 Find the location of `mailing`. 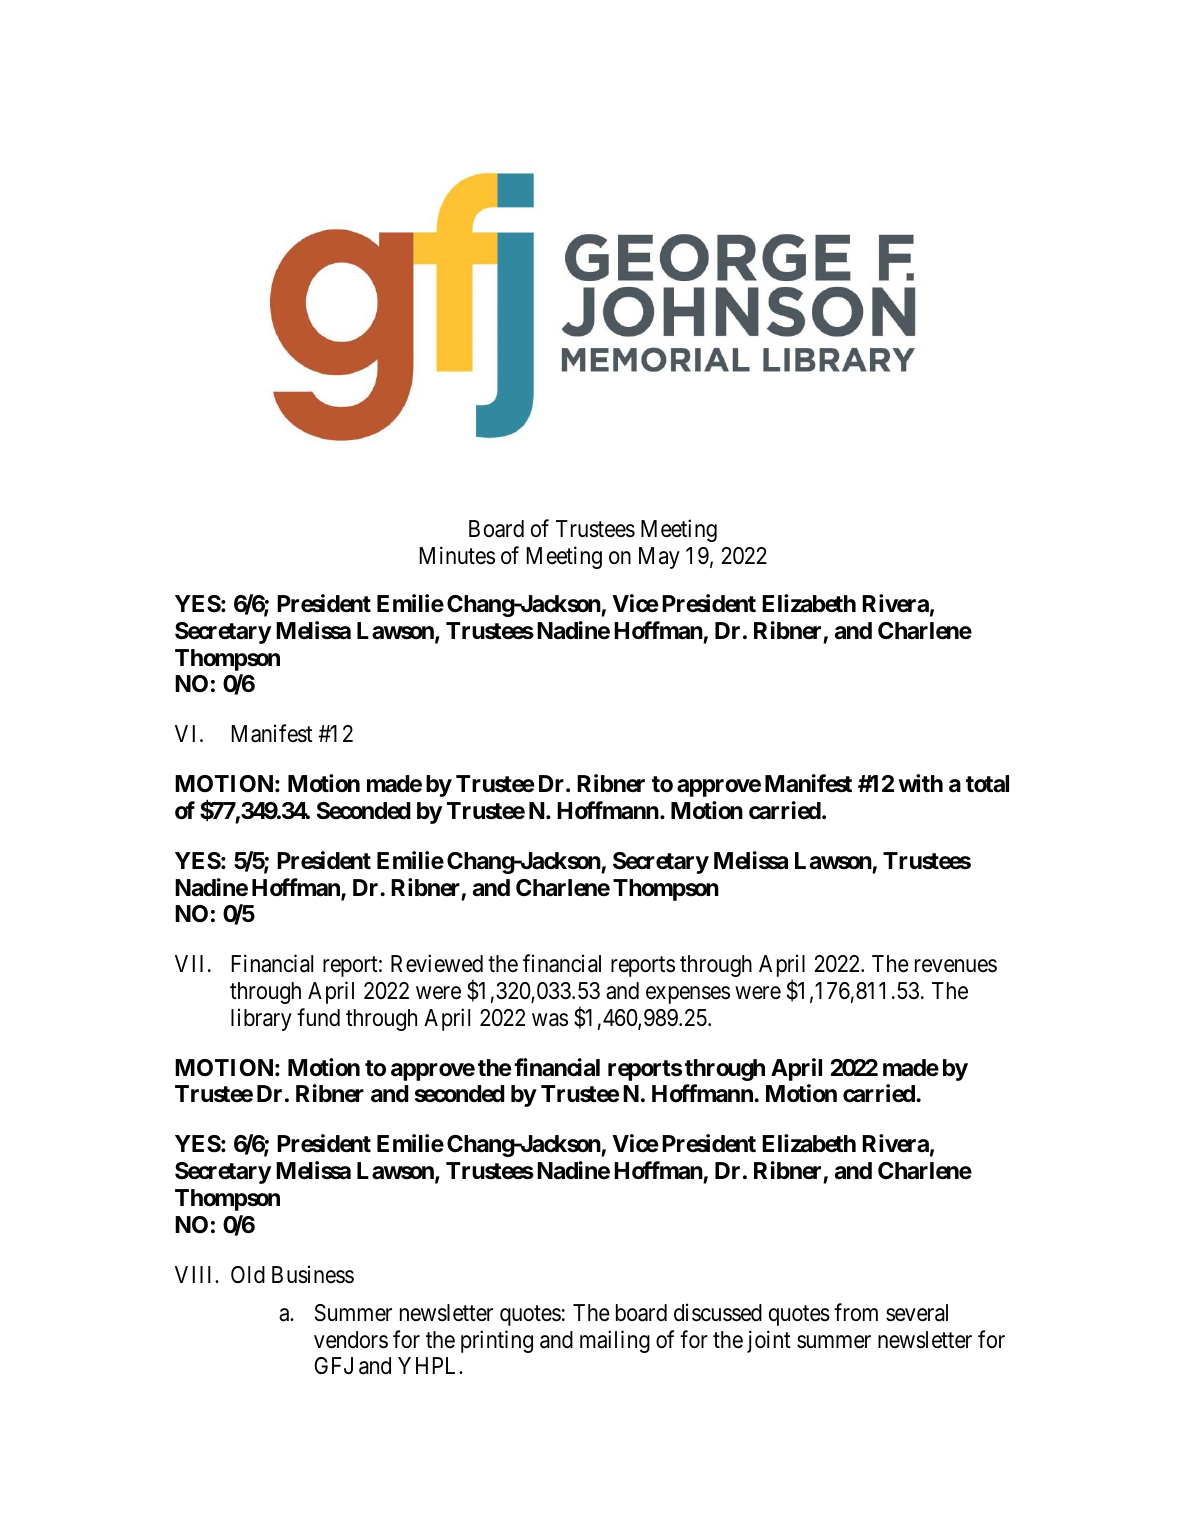

mailing is located at coordinates (615, 1341).
